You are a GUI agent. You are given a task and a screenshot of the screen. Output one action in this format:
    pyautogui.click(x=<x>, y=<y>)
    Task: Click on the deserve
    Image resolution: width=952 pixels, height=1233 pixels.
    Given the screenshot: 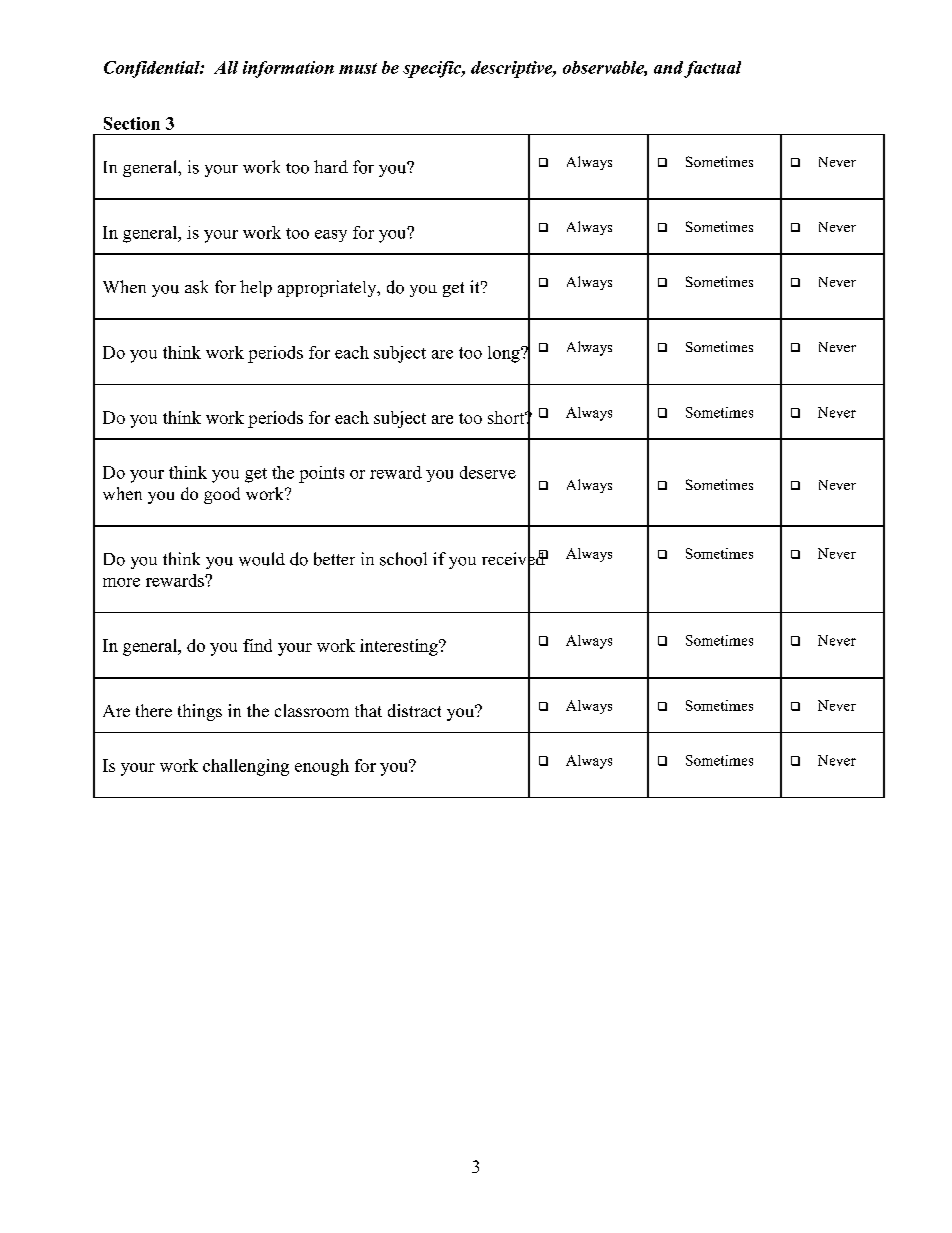 What is the action you would take?
    pyautogui.click(x=488, y=472)
